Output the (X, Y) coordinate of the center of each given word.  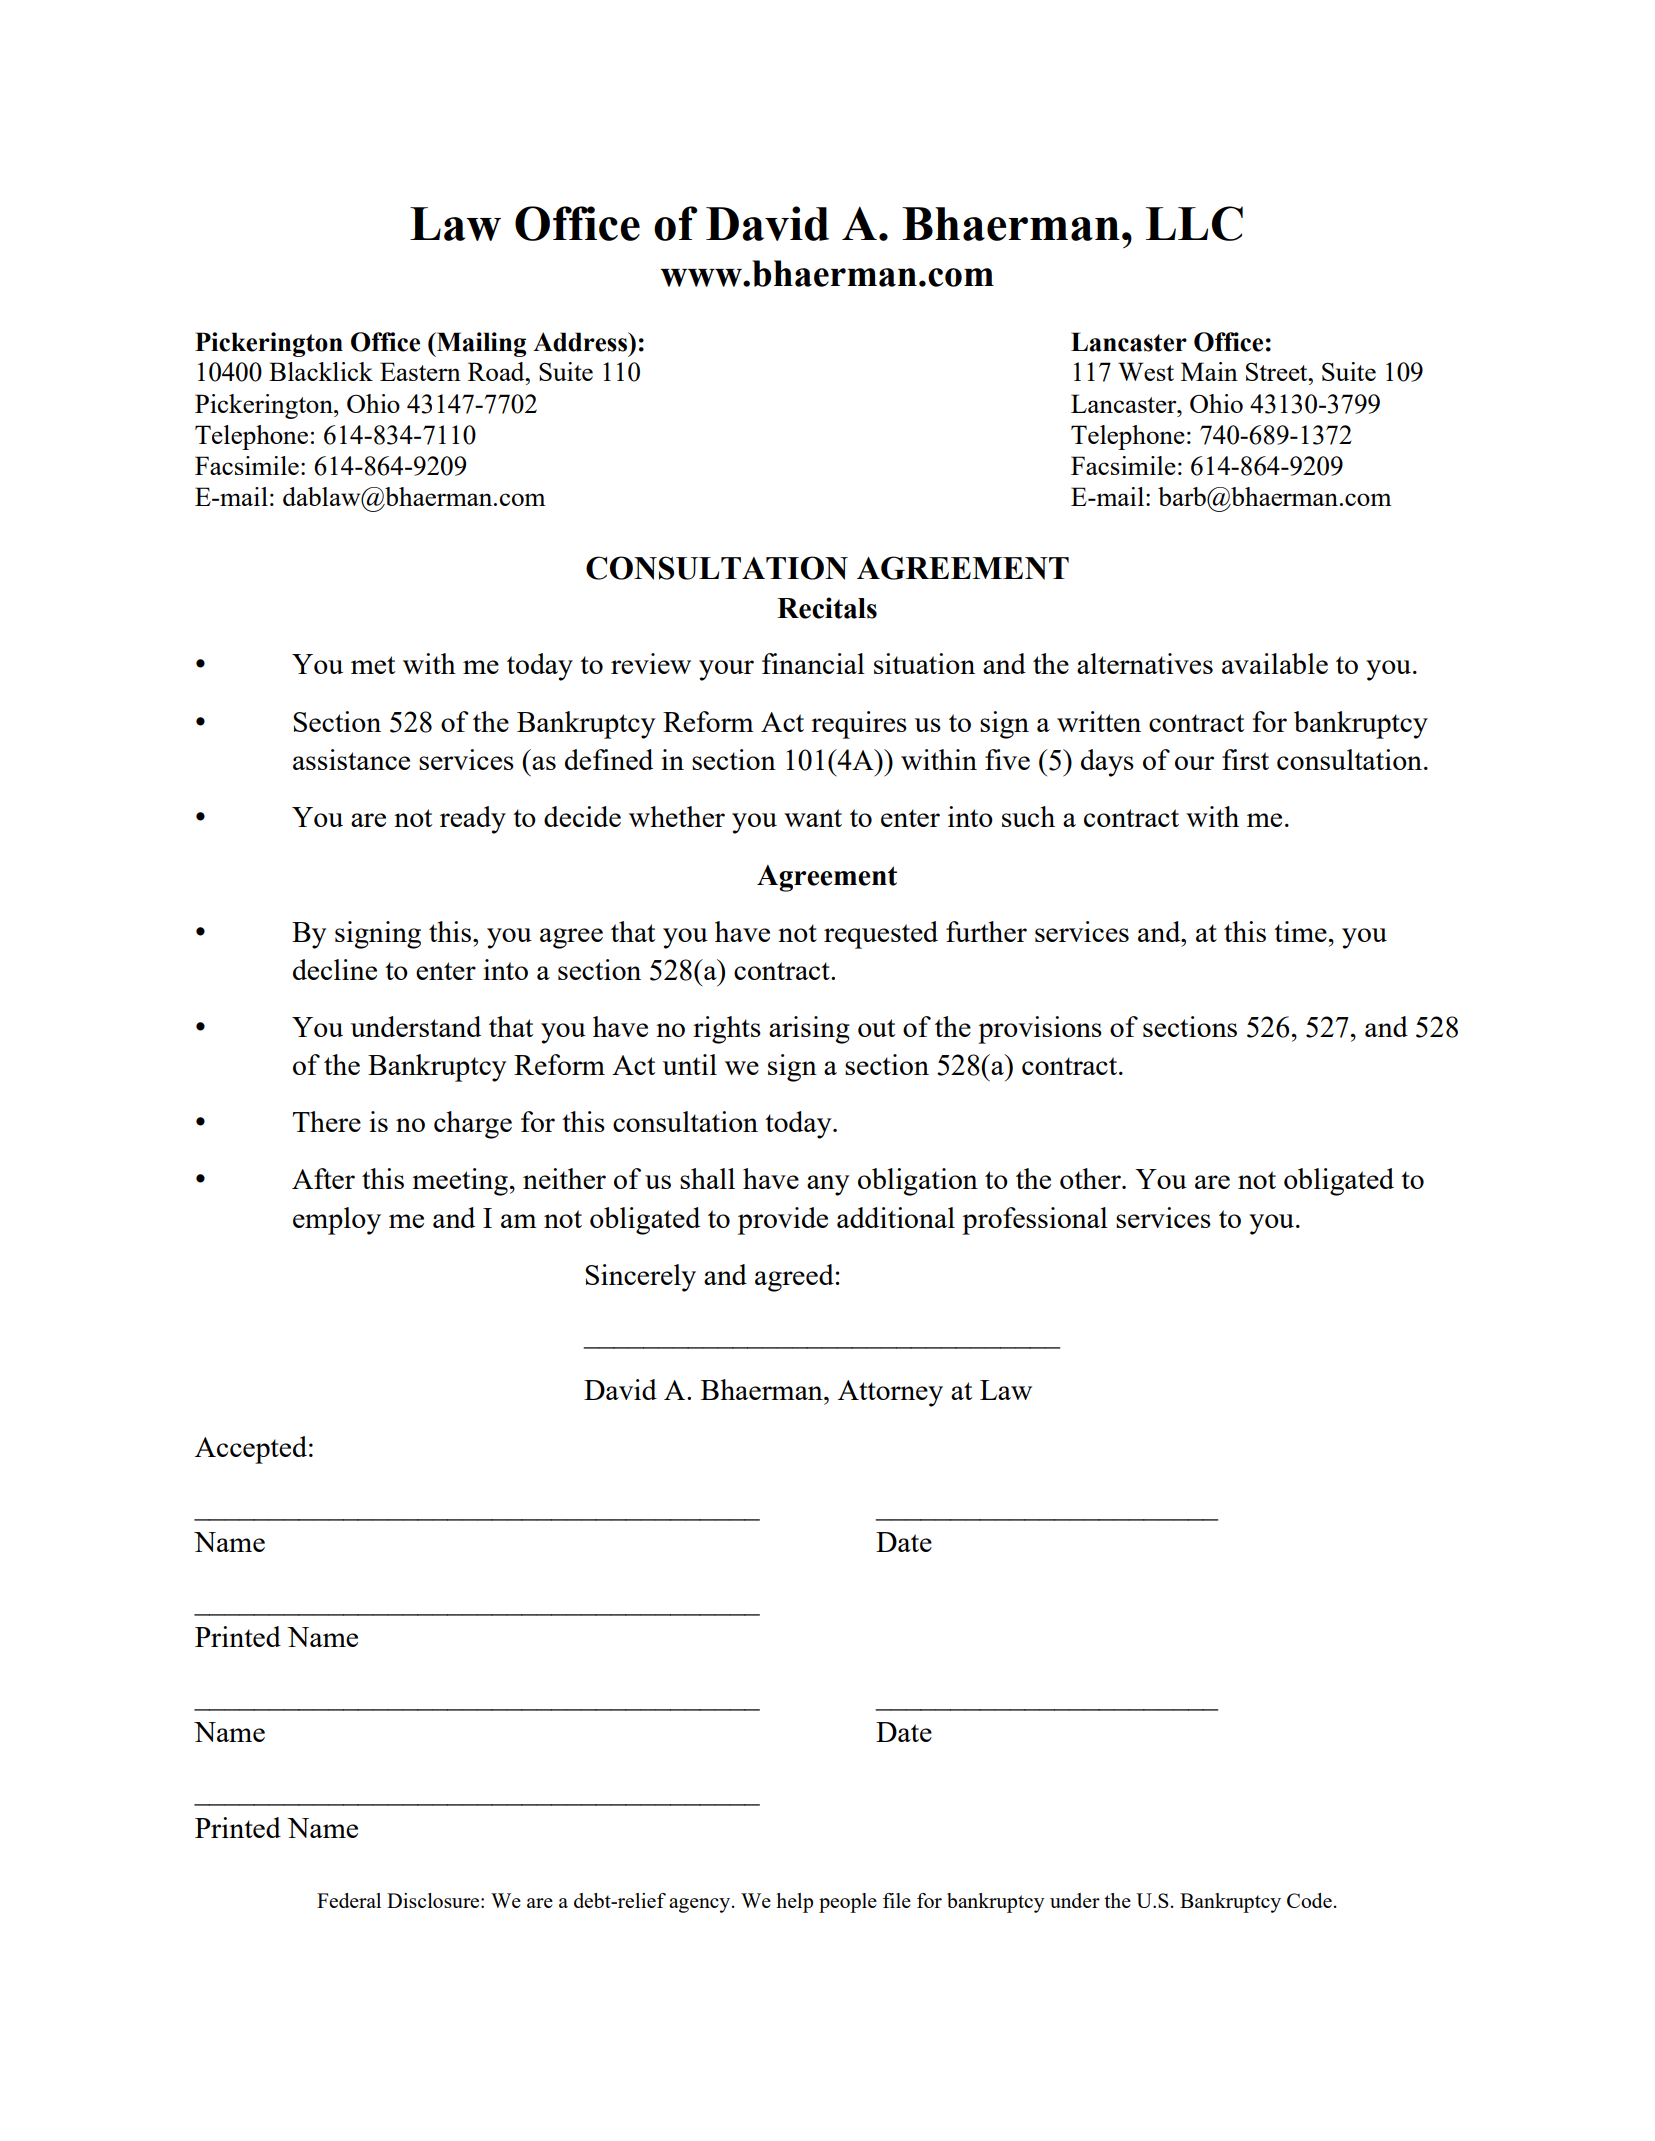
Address (581, 342)
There (327, 1121)
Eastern (420, 371)
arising (809, 1030)
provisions (1040, 1030)
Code (1309, 1900)
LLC (1194, 223)
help (794, 1903)
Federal (349, 1900)
